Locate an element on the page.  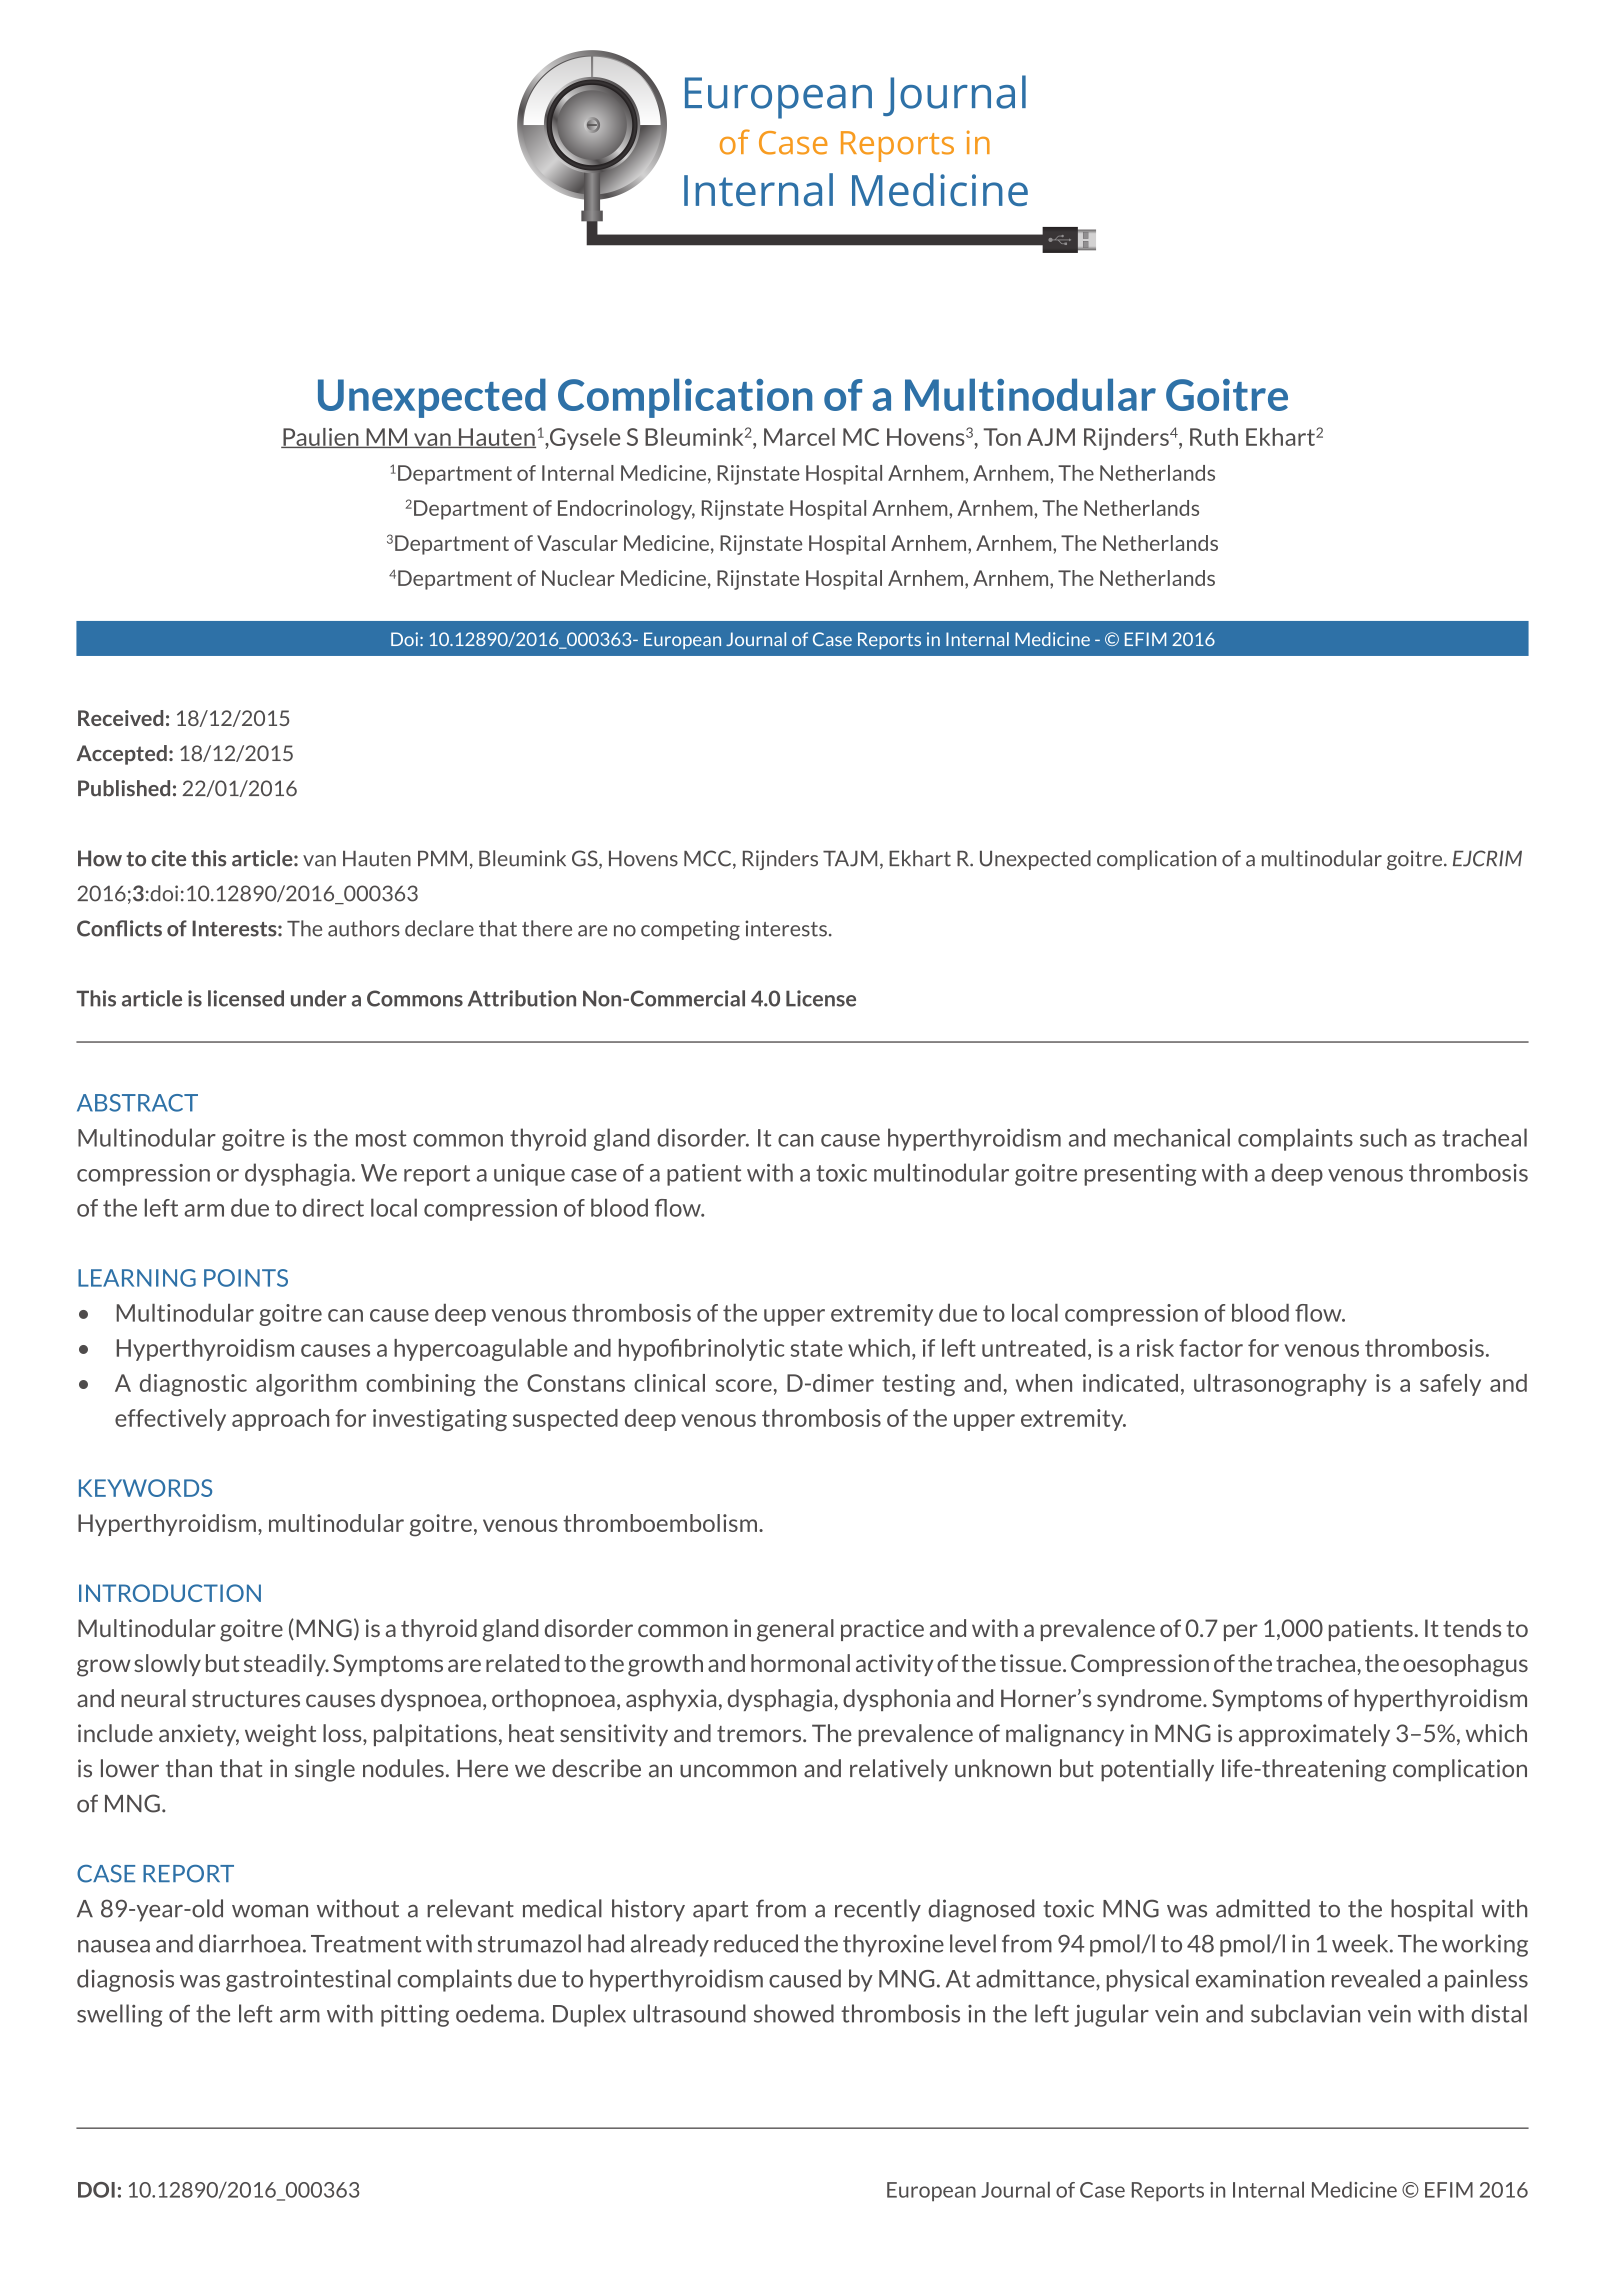
Ruth is located at coordinates (1214, 437).
